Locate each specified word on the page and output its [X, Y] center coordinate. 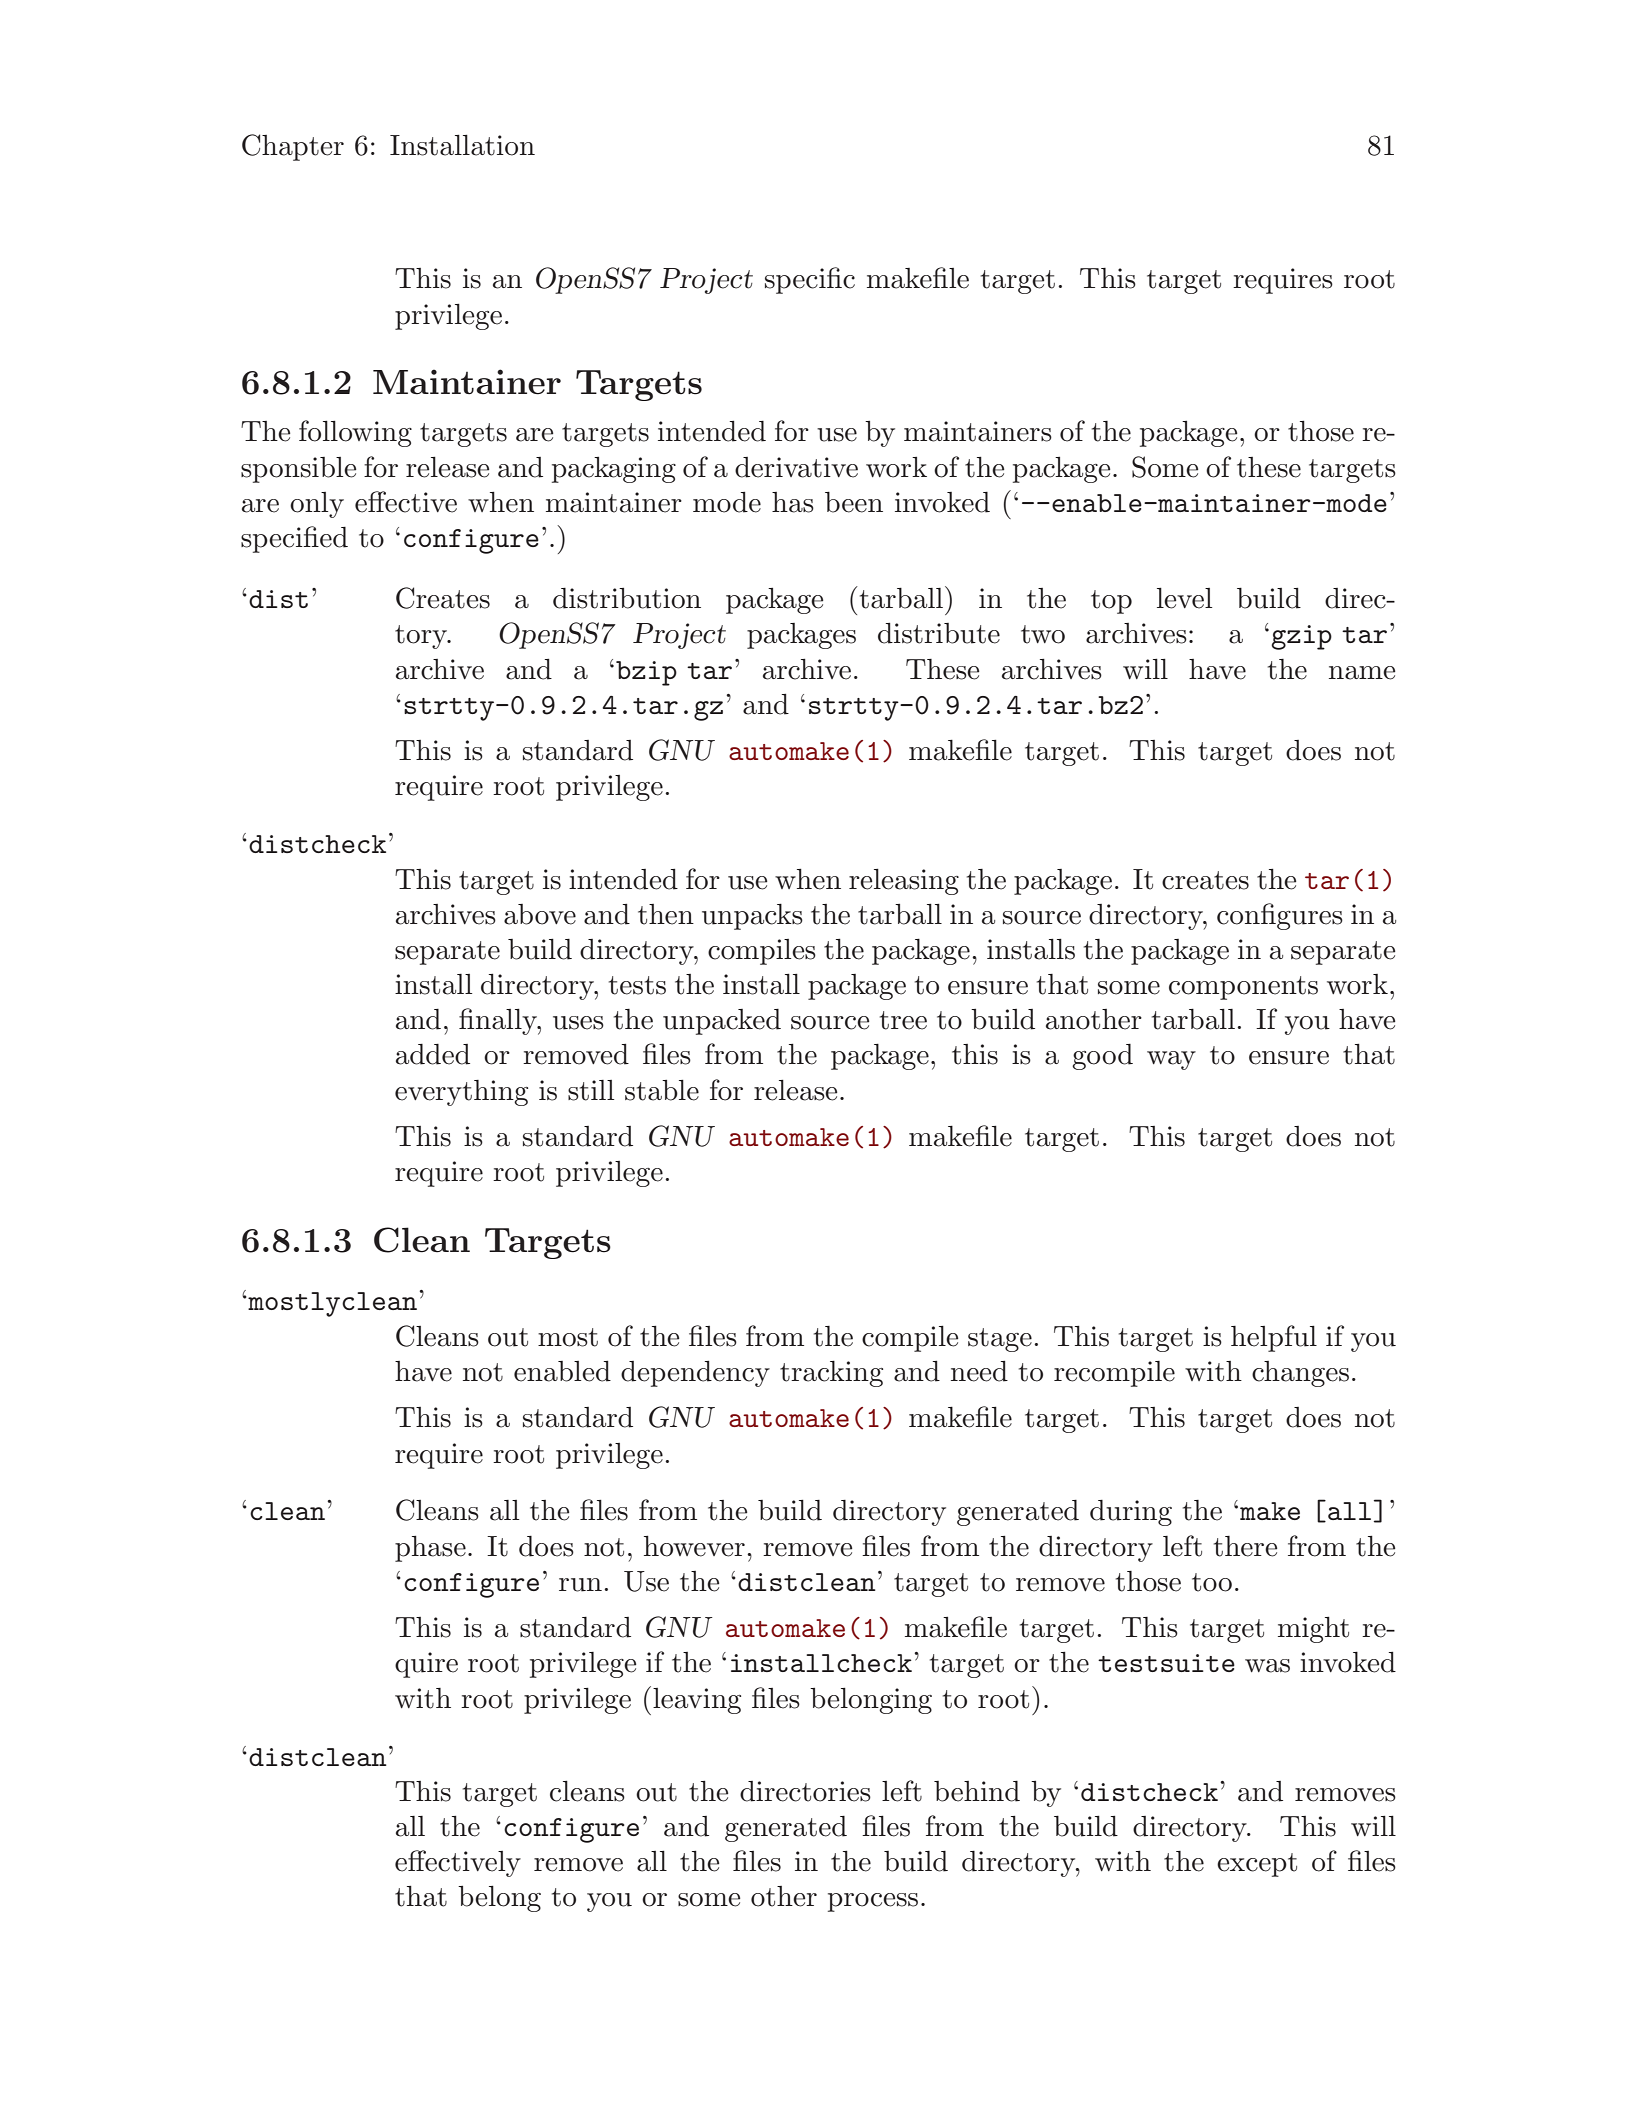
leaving [697, 1701]
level [1184, 598]
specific [810, 280]
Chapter [293, 147]
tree [903, 1020]
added [433, 1054]
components [1243, 988]
